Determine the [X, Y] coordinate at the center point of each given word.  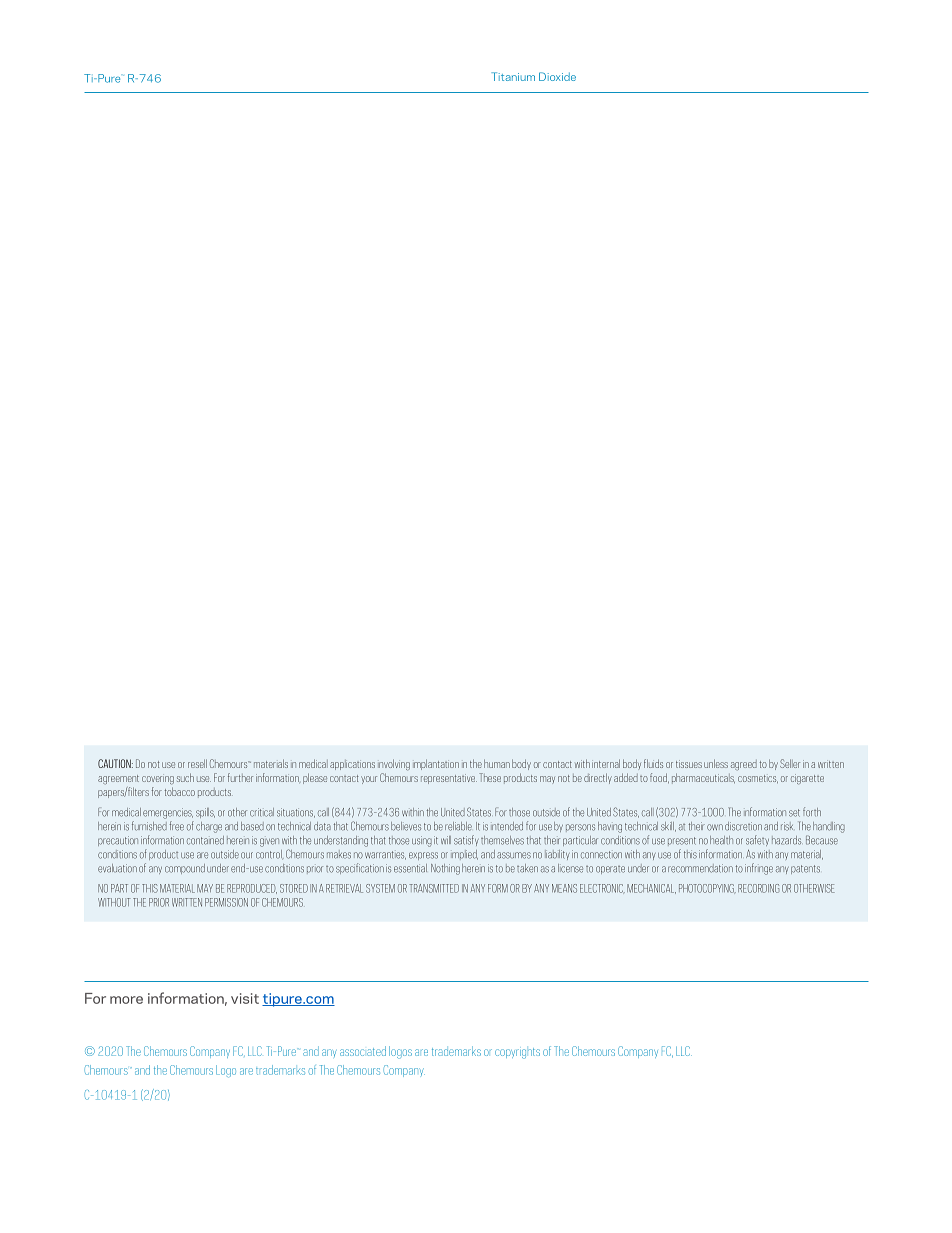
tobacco [180, 791]
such [185, 777]
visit [245, 998]
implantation [436, 764]
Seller [790, 763]
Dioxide [557, 76]
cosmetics [758, 779]
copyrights [517, 1053]
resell [197, 763]
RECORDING [758, 888]
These [490, 777]
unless [716, 763]
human [497, 763]
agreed [744, 765]
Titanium [513, 76]
